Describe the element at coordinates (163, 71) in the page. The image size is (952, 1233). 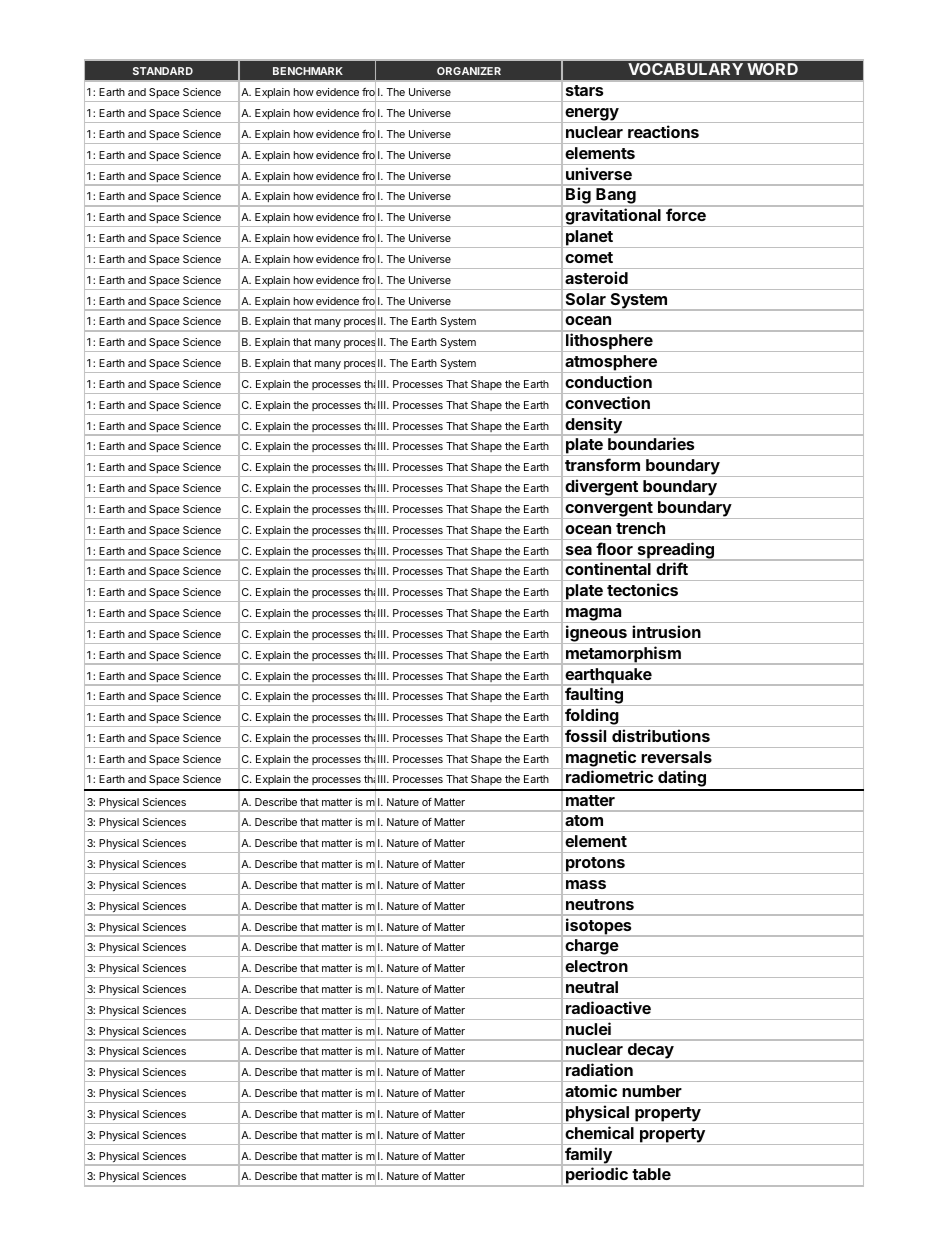
I see `STANDARD` at that location.
